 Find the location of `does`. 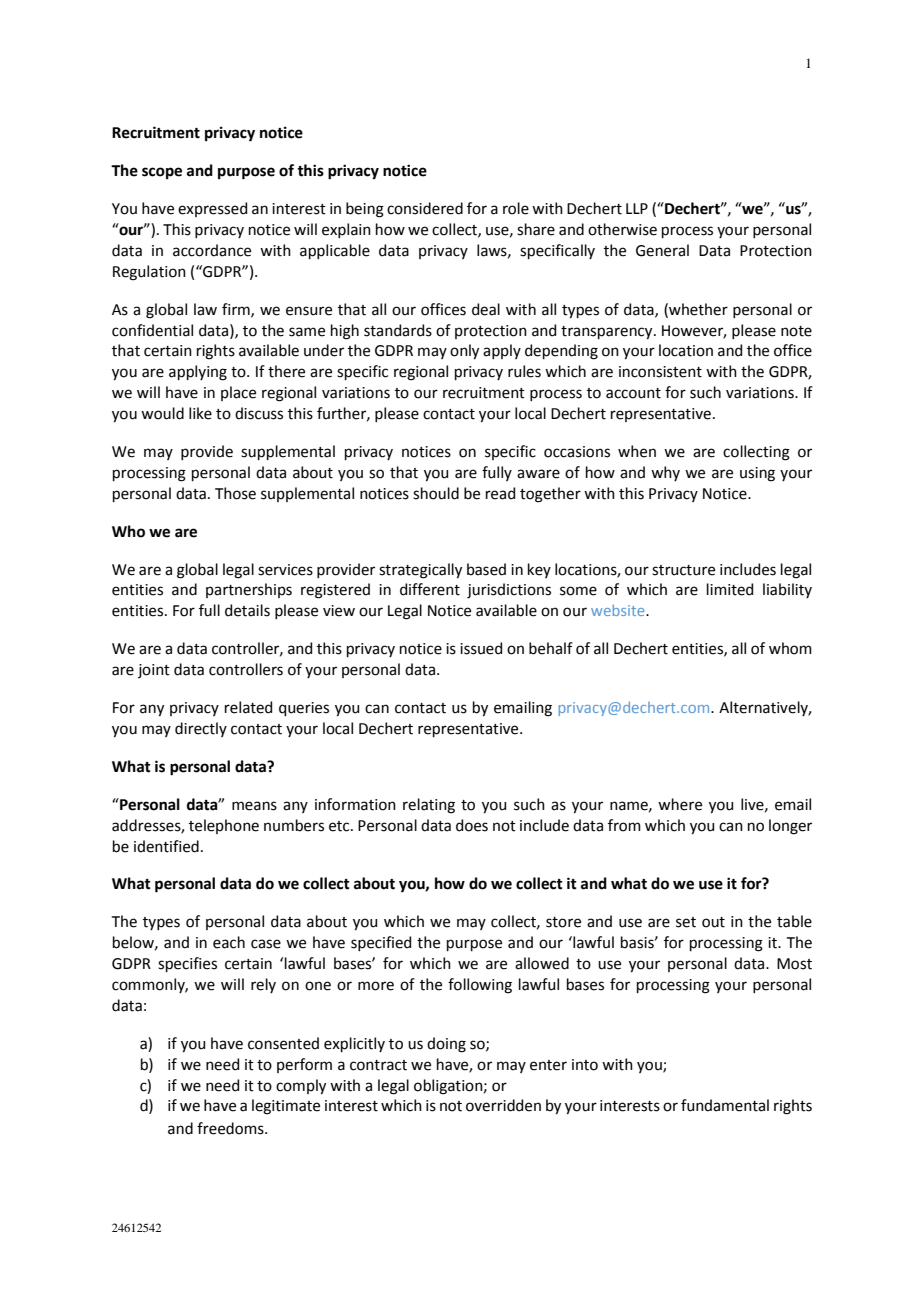

does is located at coordinates (472, 825).
